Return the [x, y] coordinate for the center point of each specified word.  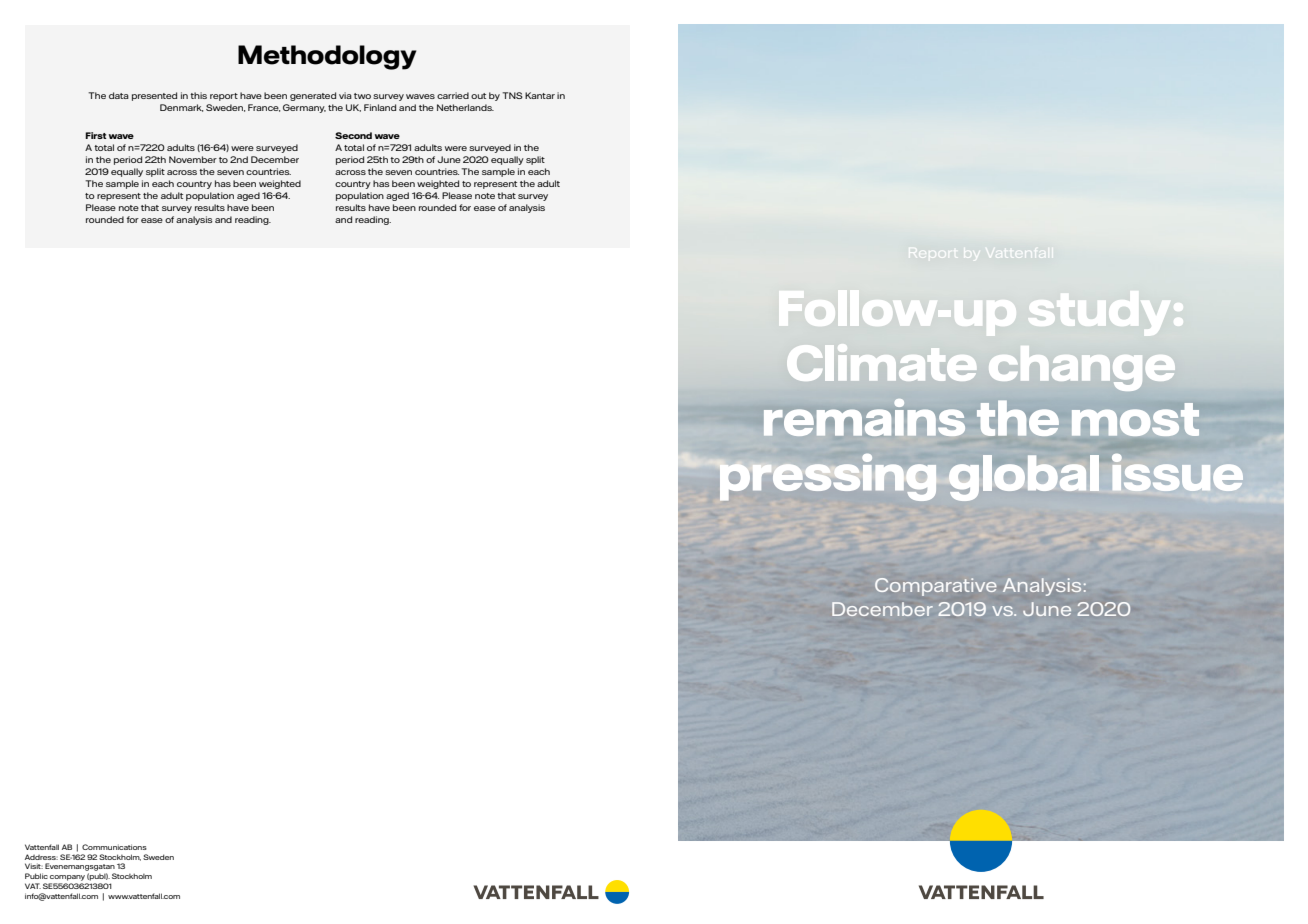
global [1024, 478]
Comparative [935, 587]
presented [154, 96]
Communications [114, 847]
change [1082, 368]
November [193, 159]
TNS [512, 95]
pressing [828, 477]
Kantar [540, 95]
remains [864, 417]
